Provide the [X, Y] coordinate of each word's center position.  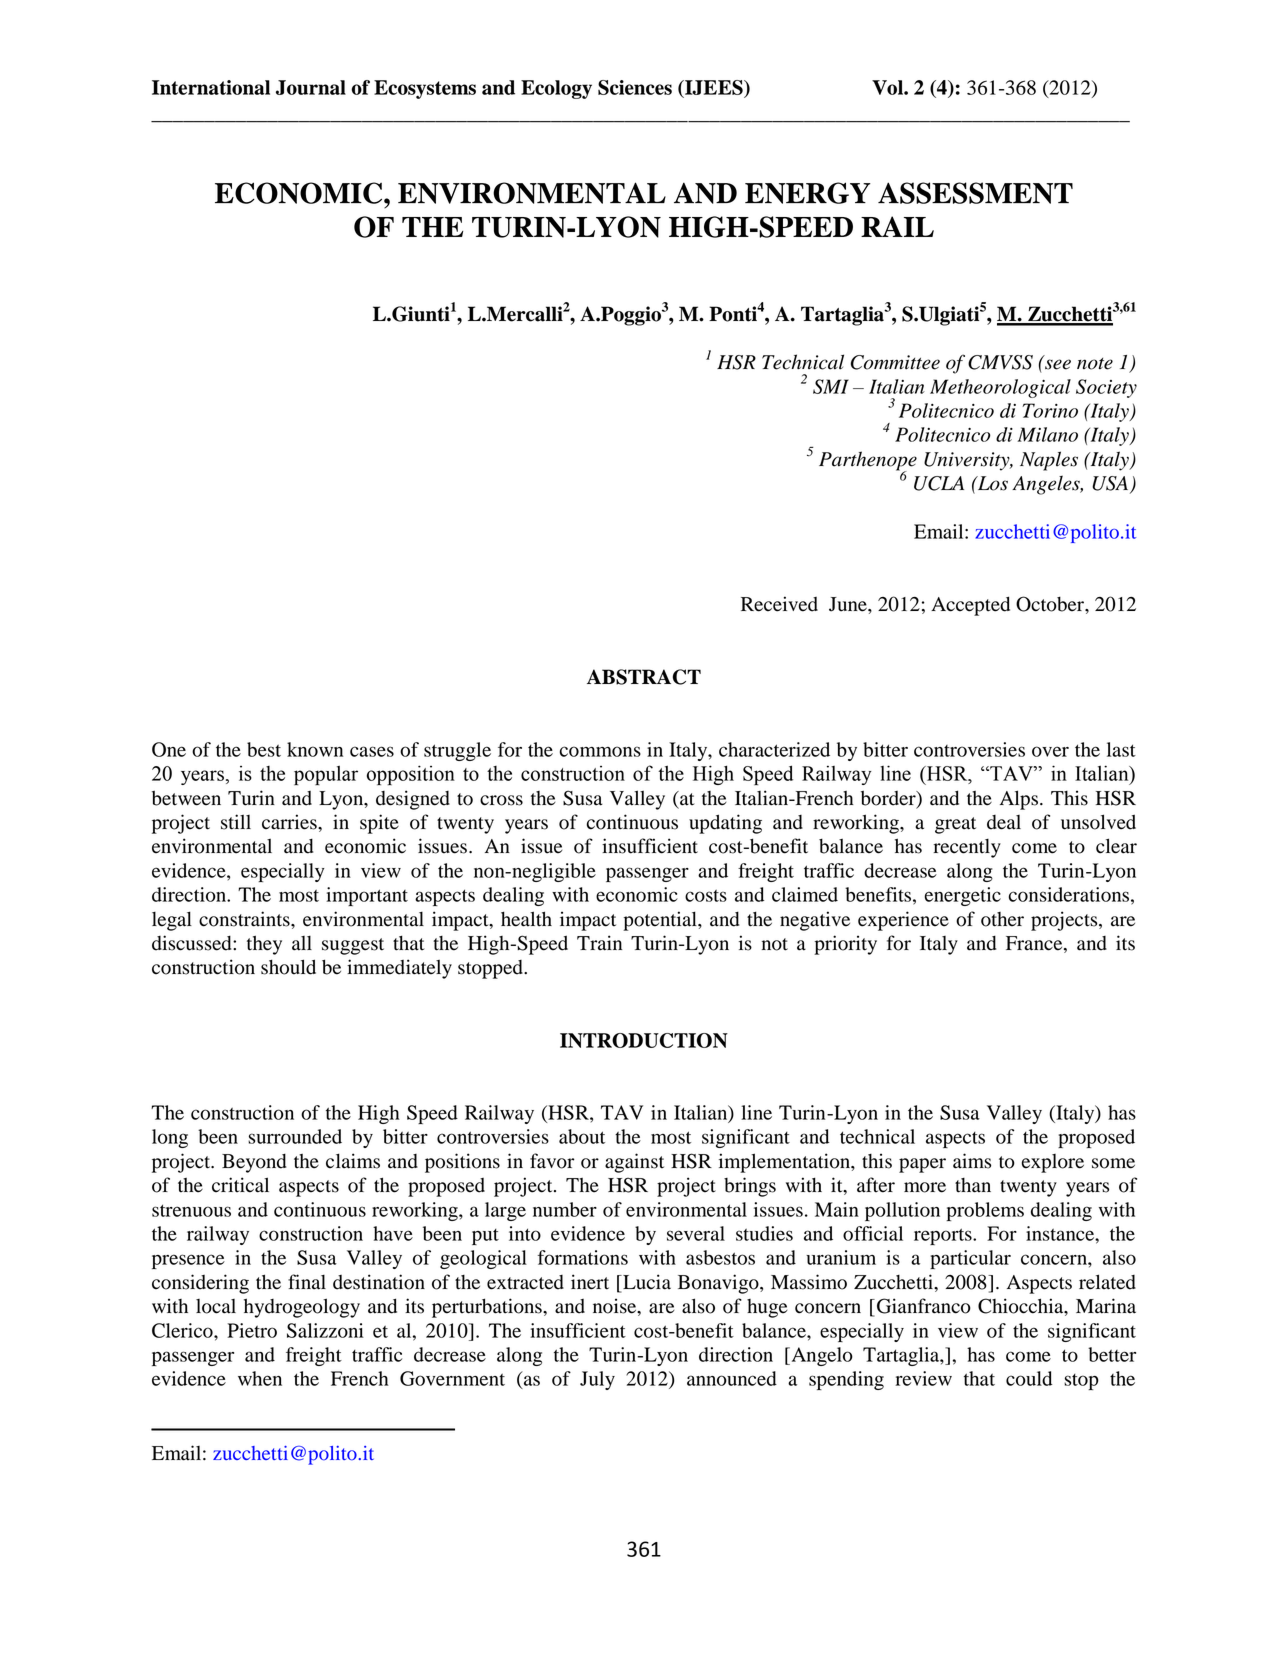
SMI [831, 386]
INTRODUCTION [644, 1040]
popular [326, 776]
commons [600, 751]
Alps [1019, 800]
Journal [311, 87]
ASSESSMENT [975, 193]
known [315, 749]
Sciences [635, 87]
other [1002, 919]
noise [616, 1307]
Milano [1047, 434]
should [288, 967]
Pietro [252, 1330]
